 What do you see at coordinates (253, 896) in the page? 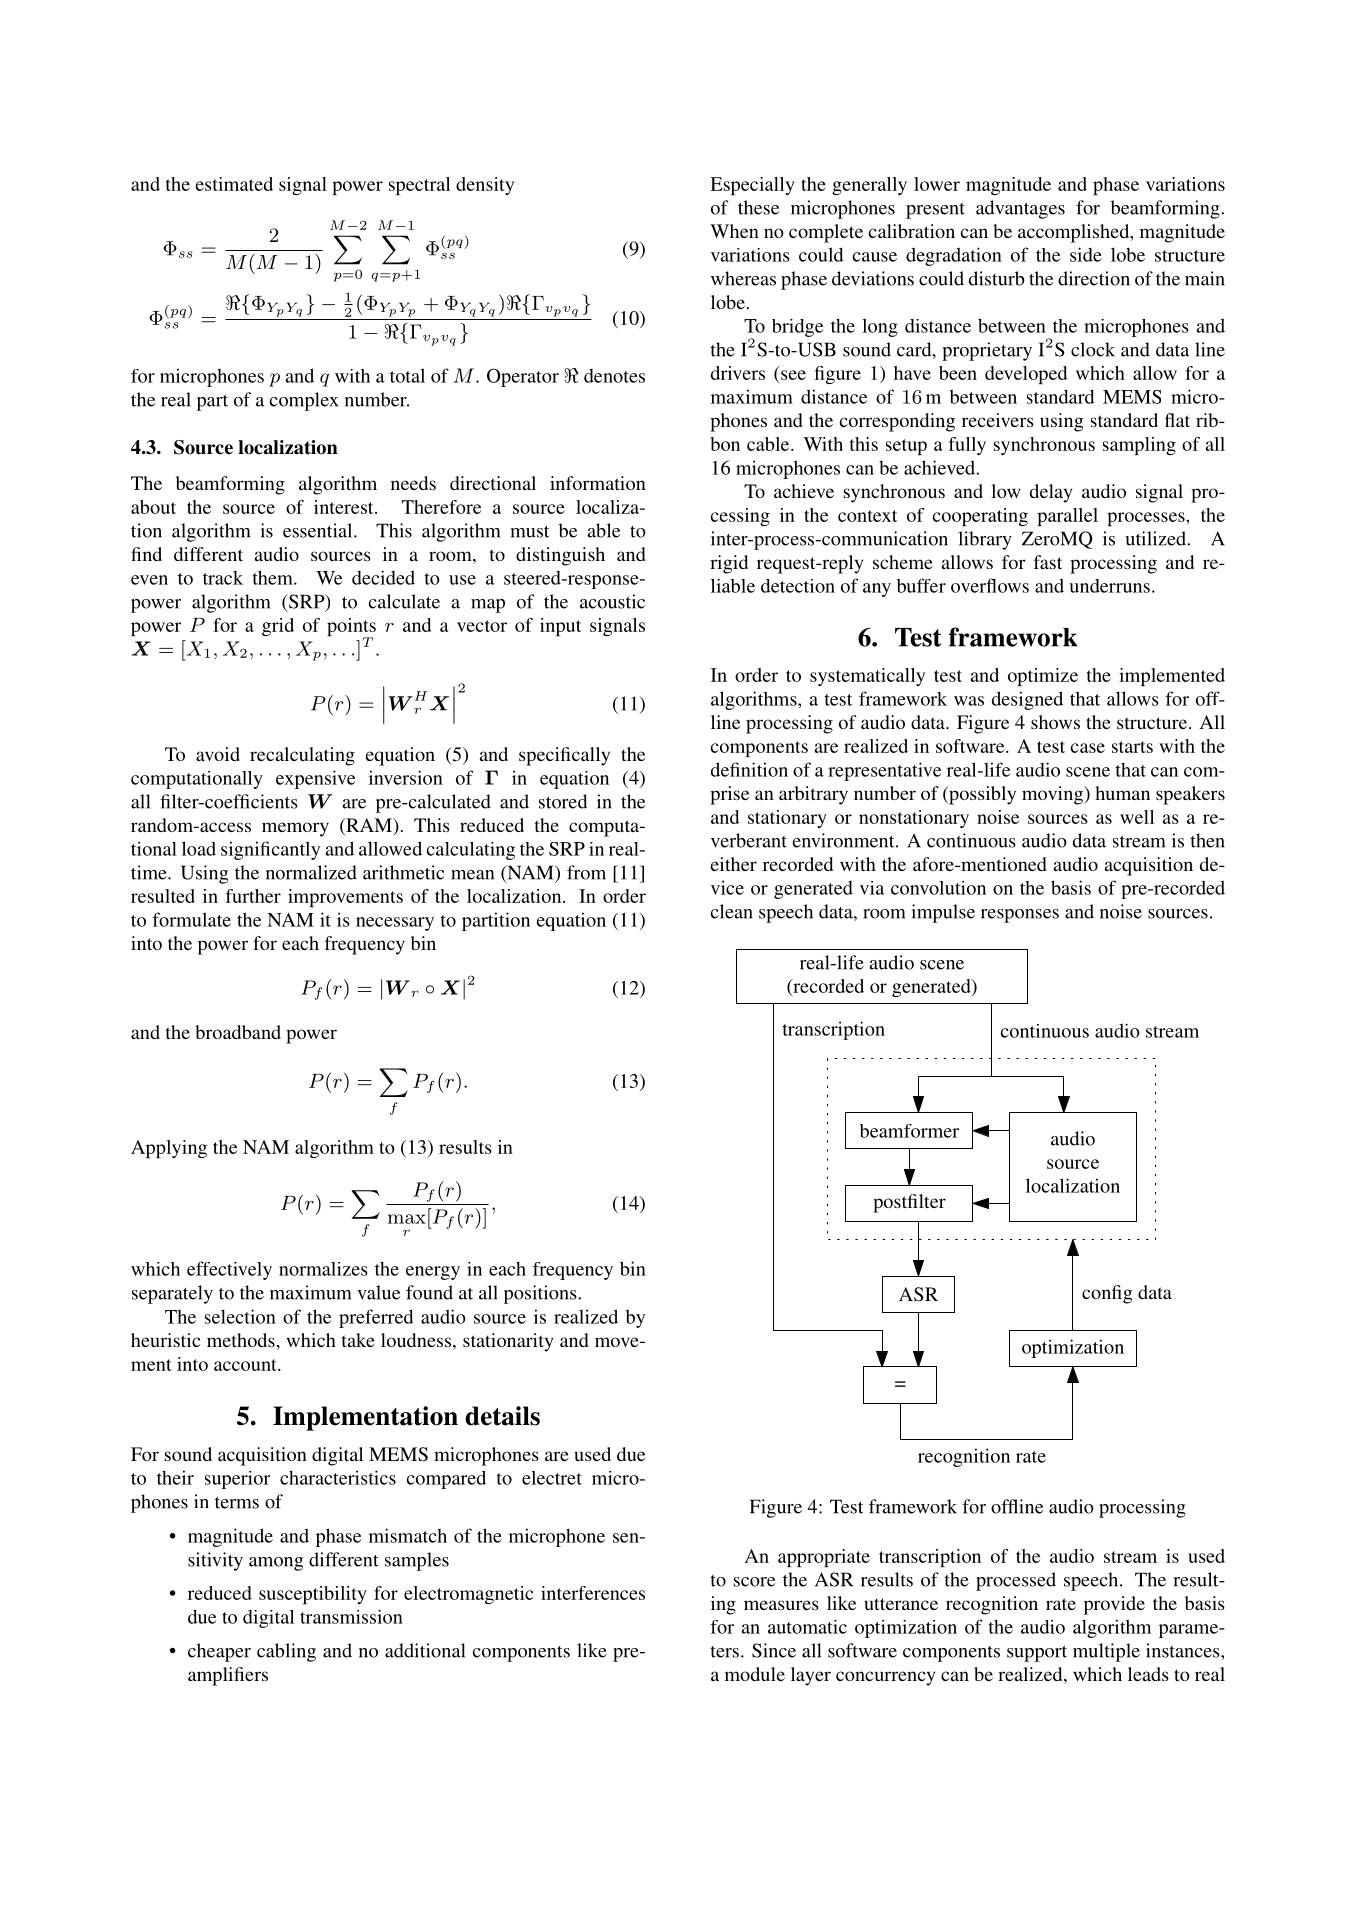
I see `further` at bounding box center [253, 896].
